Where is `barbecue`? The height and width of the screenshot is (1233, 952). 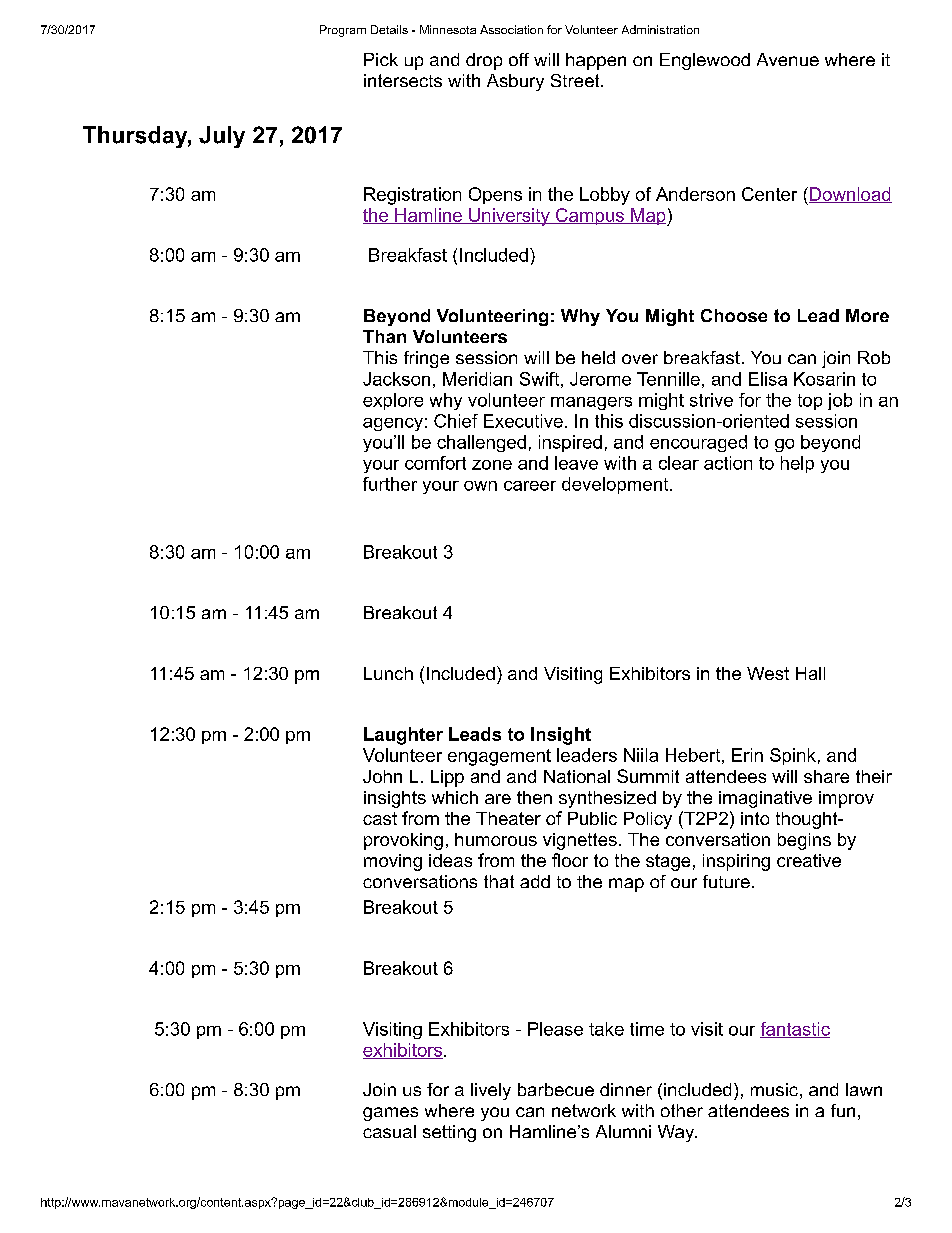
barbecue is located at coordinates (556, 1089).
